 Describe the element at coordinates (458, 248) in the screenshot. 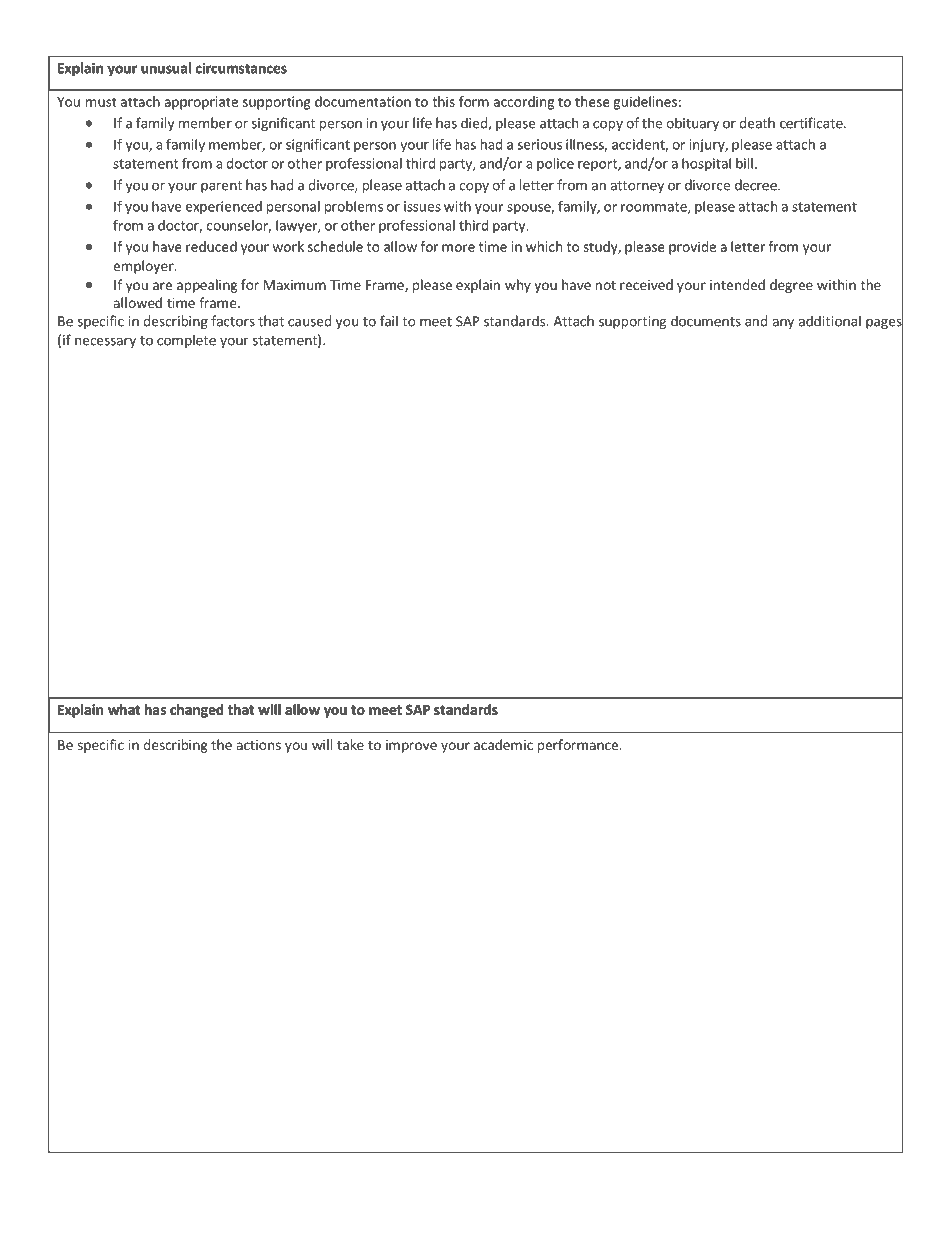

I see `more` at that location.
